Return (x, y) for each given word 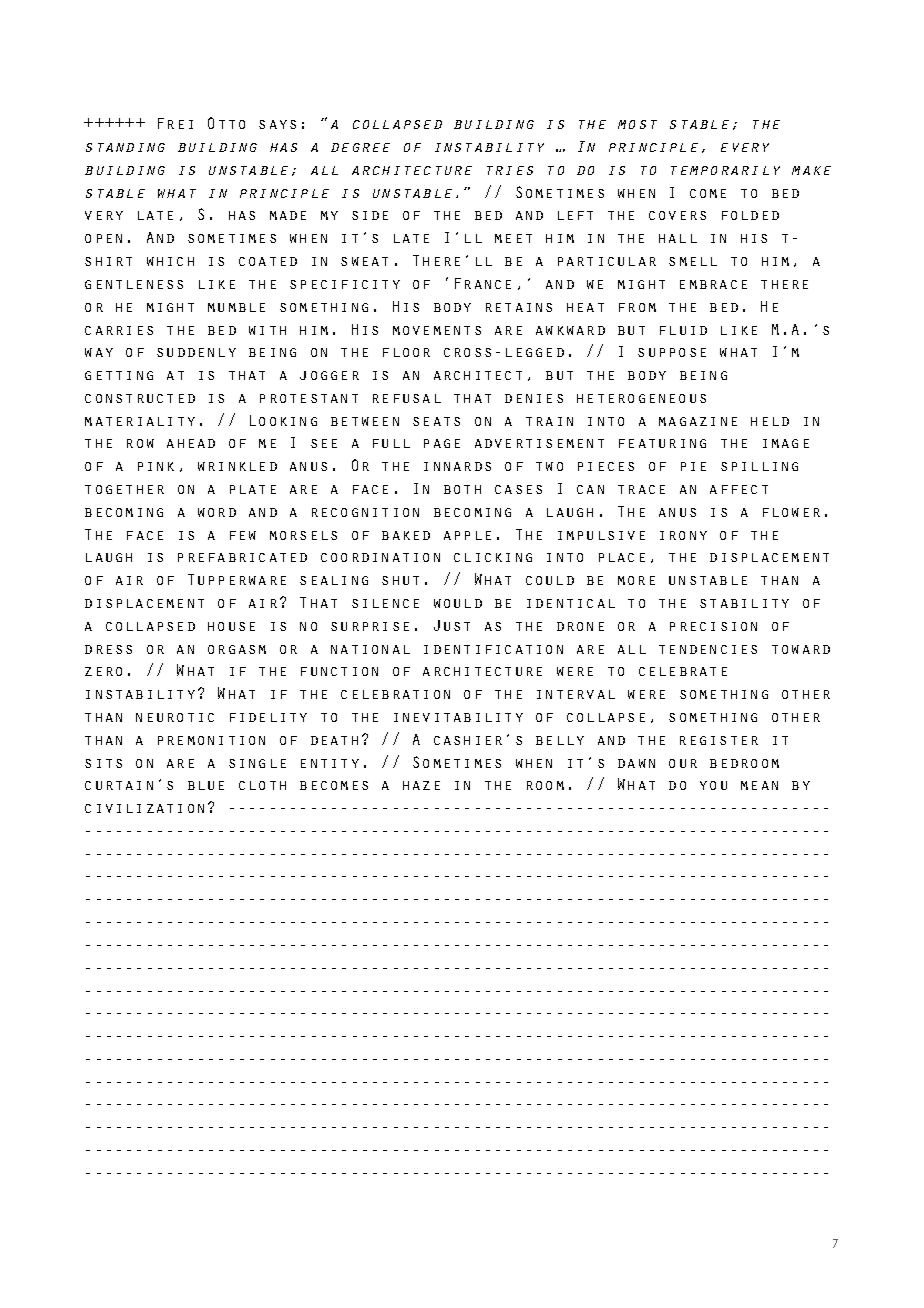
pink (156, 466)
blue (206, 785)
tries (510, 170)
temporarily (725, 170)
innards (457, 466)
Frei (175, 123)
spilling (759, 466)
